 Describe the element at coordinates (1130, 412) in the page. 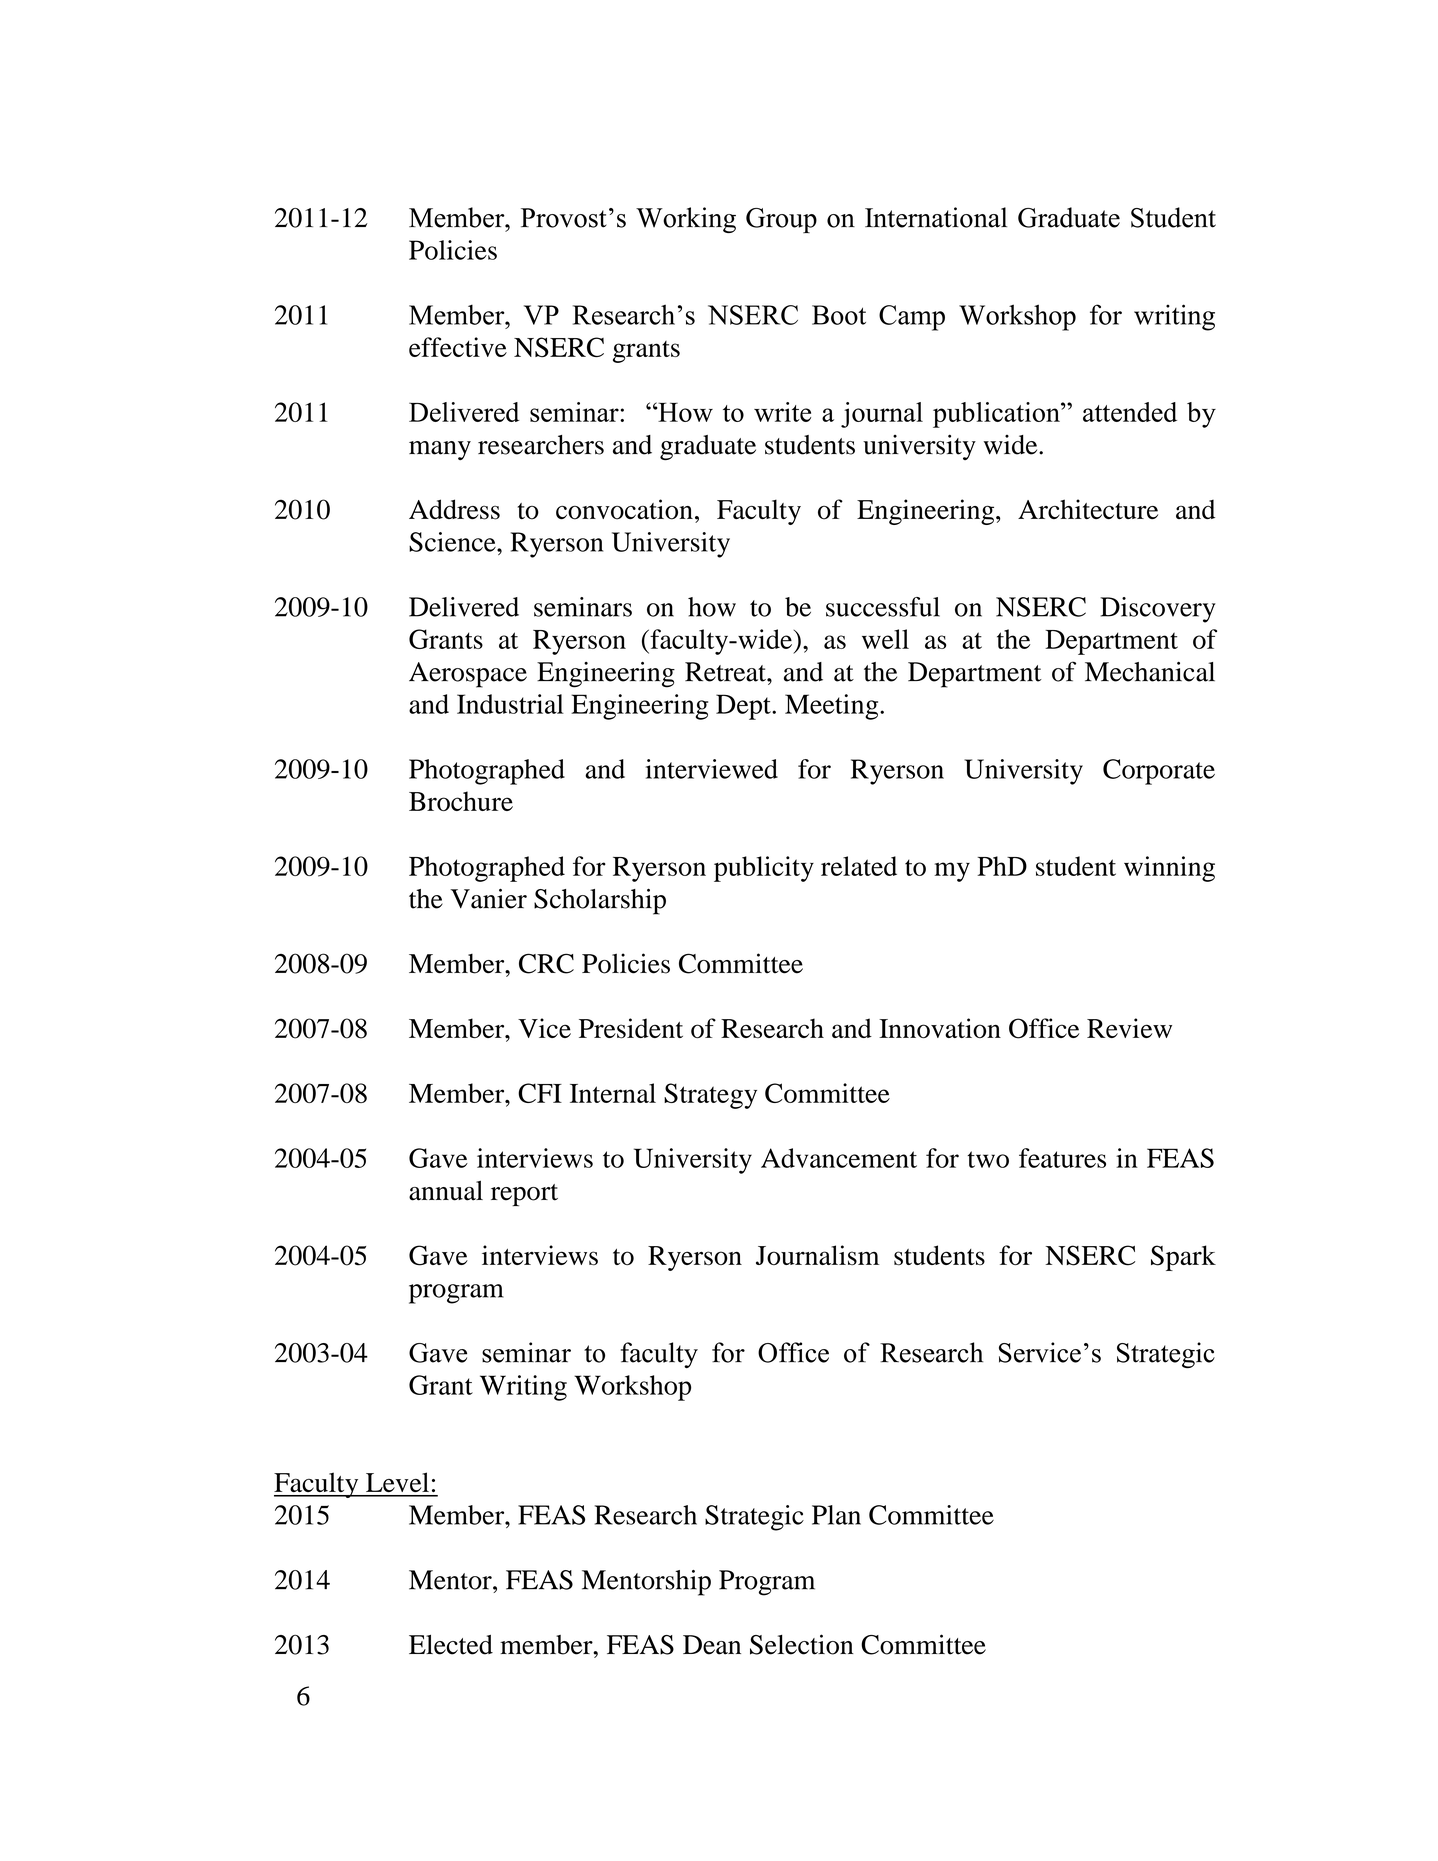

I see `attended` at that location.
